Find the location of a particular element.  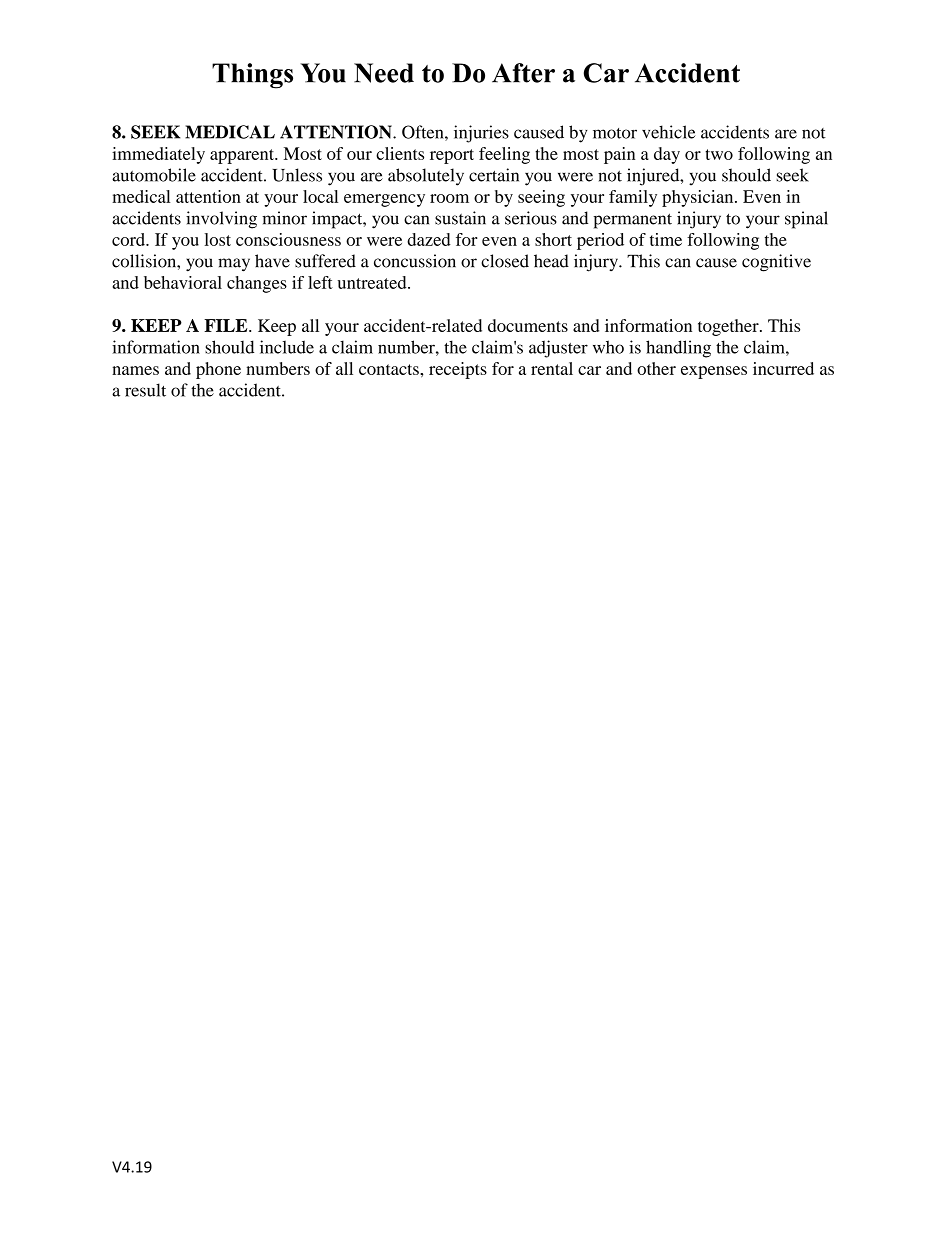

vehicle is located at coordinates (669, 132).
